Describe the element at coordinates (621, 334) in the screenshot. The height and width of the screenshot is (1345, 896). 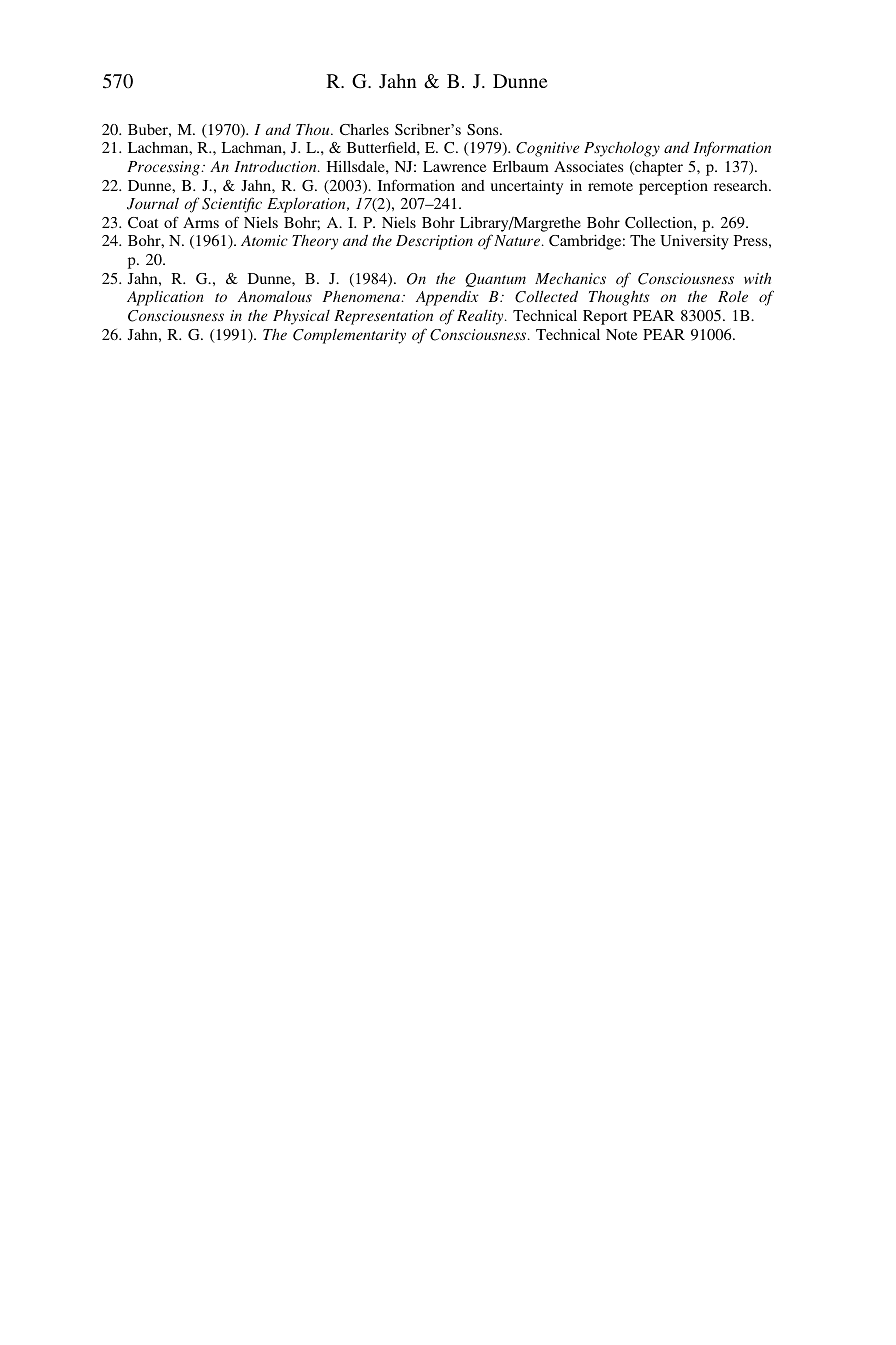
I see `Note` at that location.
